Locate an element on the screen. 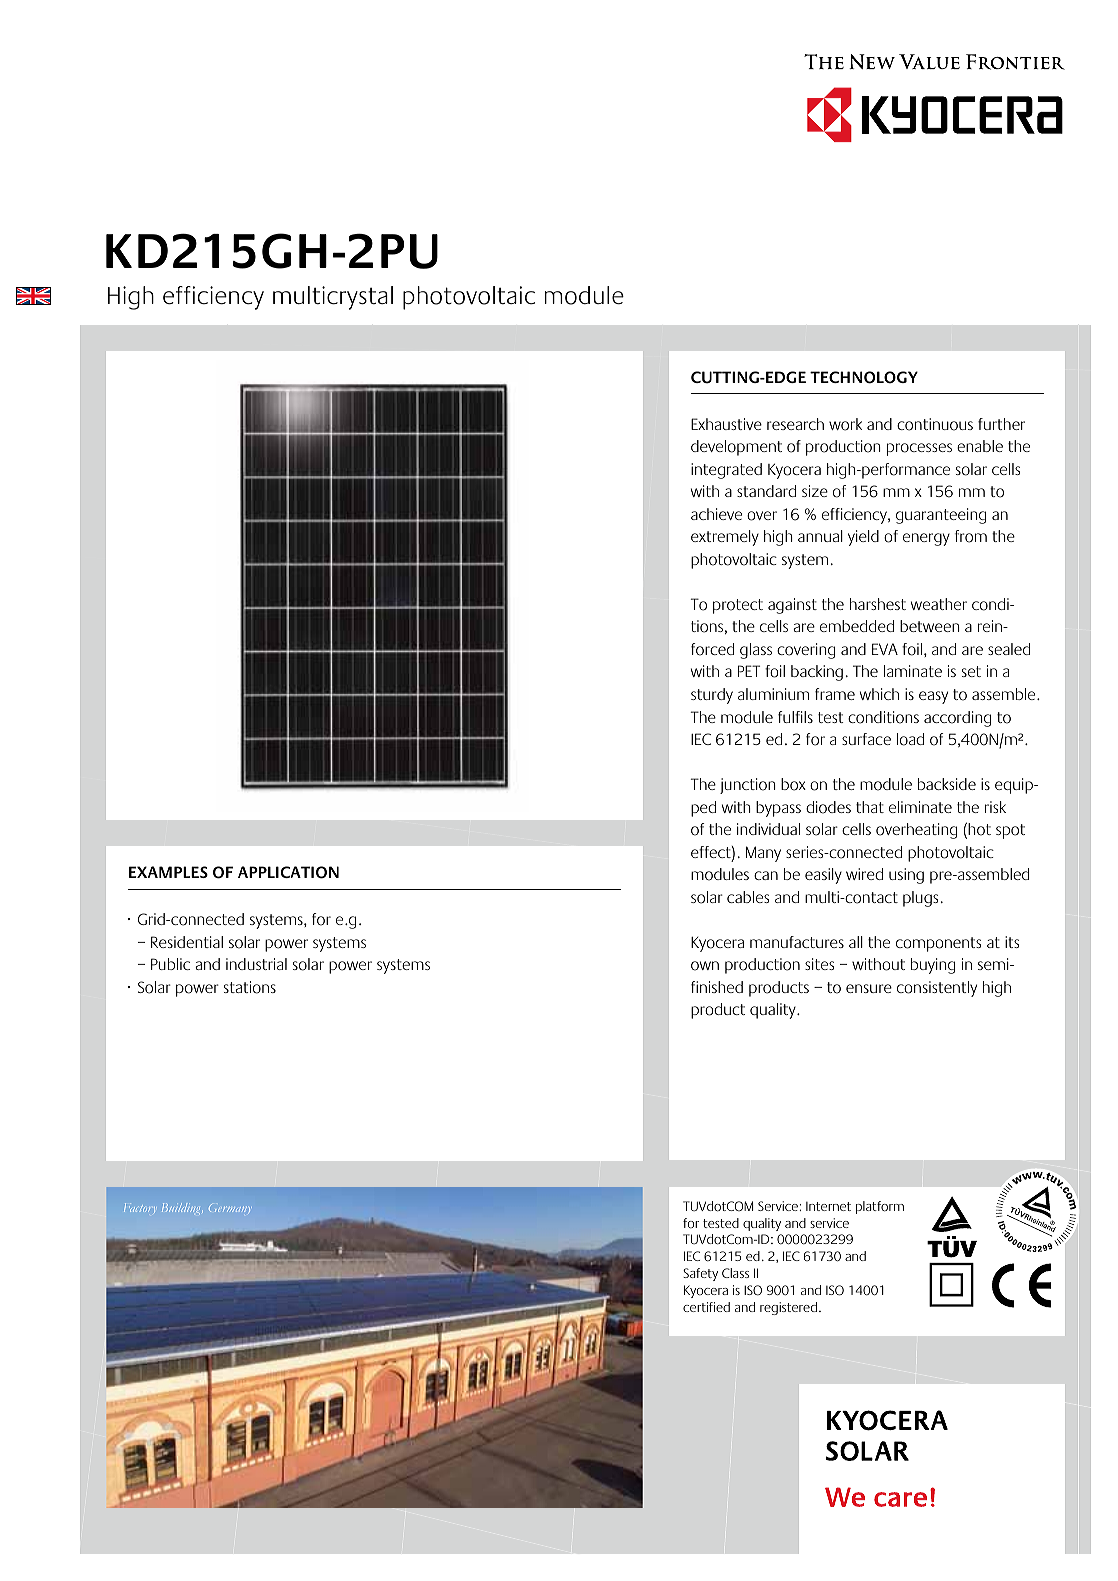 Image resolution: width=1118 pixels, height=1581 pixels. using is located at coordinates (906, 876).
